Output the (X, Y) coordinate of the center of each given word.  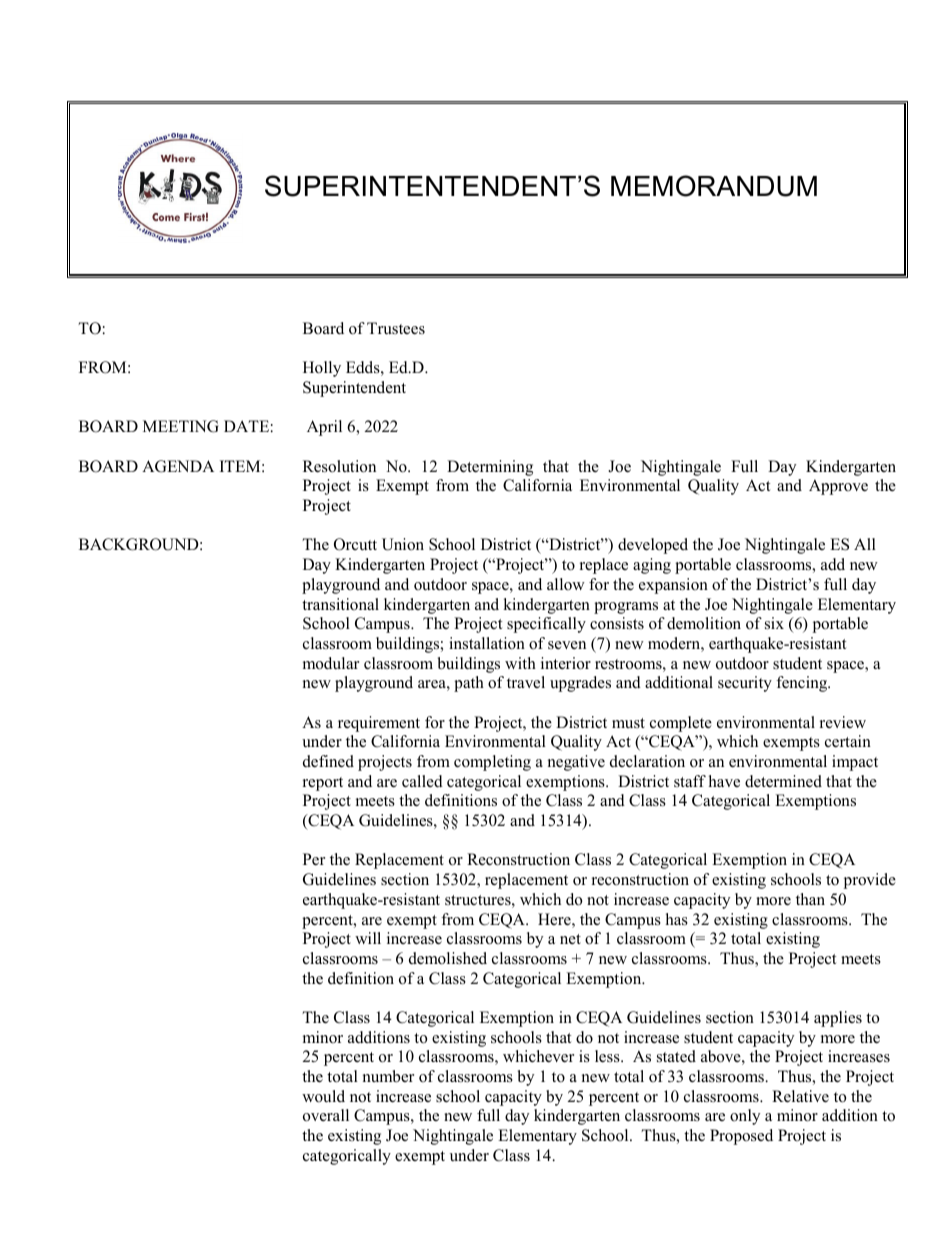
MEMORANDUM (714, 186)
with (520, 663)
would (323, 1096)
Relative (800, 1096)
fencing (803, 684)
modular (331, 663)
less (608, 1056)
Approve (838, 487)
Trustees (396, 328)
